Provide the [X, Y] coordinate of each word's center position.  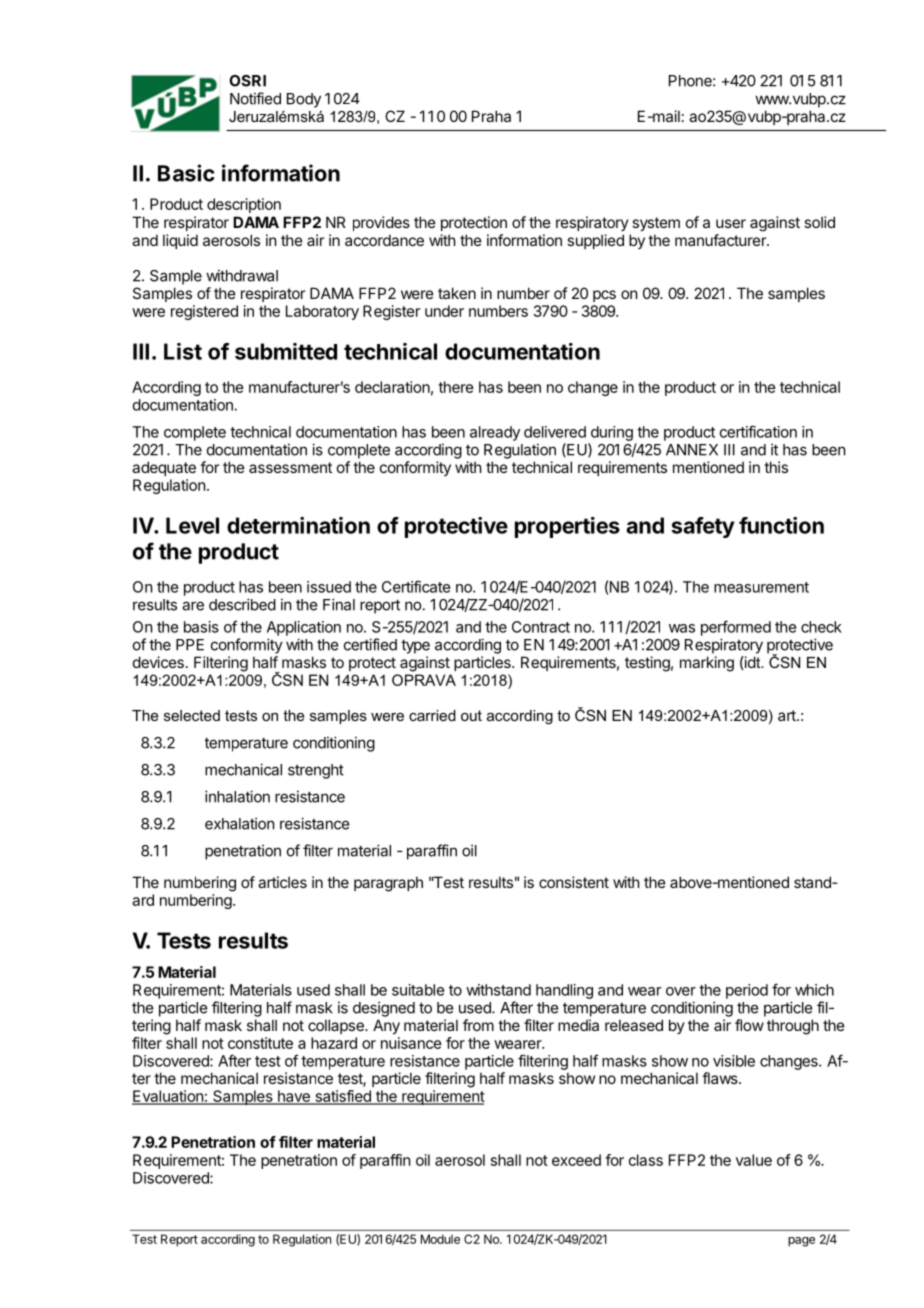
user [731, 223]
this [776, 467]
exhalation [239, 823]
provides [381, 223]
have [294, 1097]
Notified [255, 98]
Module [440, 1239]
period [747, 991]
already [495, 433]
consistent [574, 882]
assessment [290, 467]
